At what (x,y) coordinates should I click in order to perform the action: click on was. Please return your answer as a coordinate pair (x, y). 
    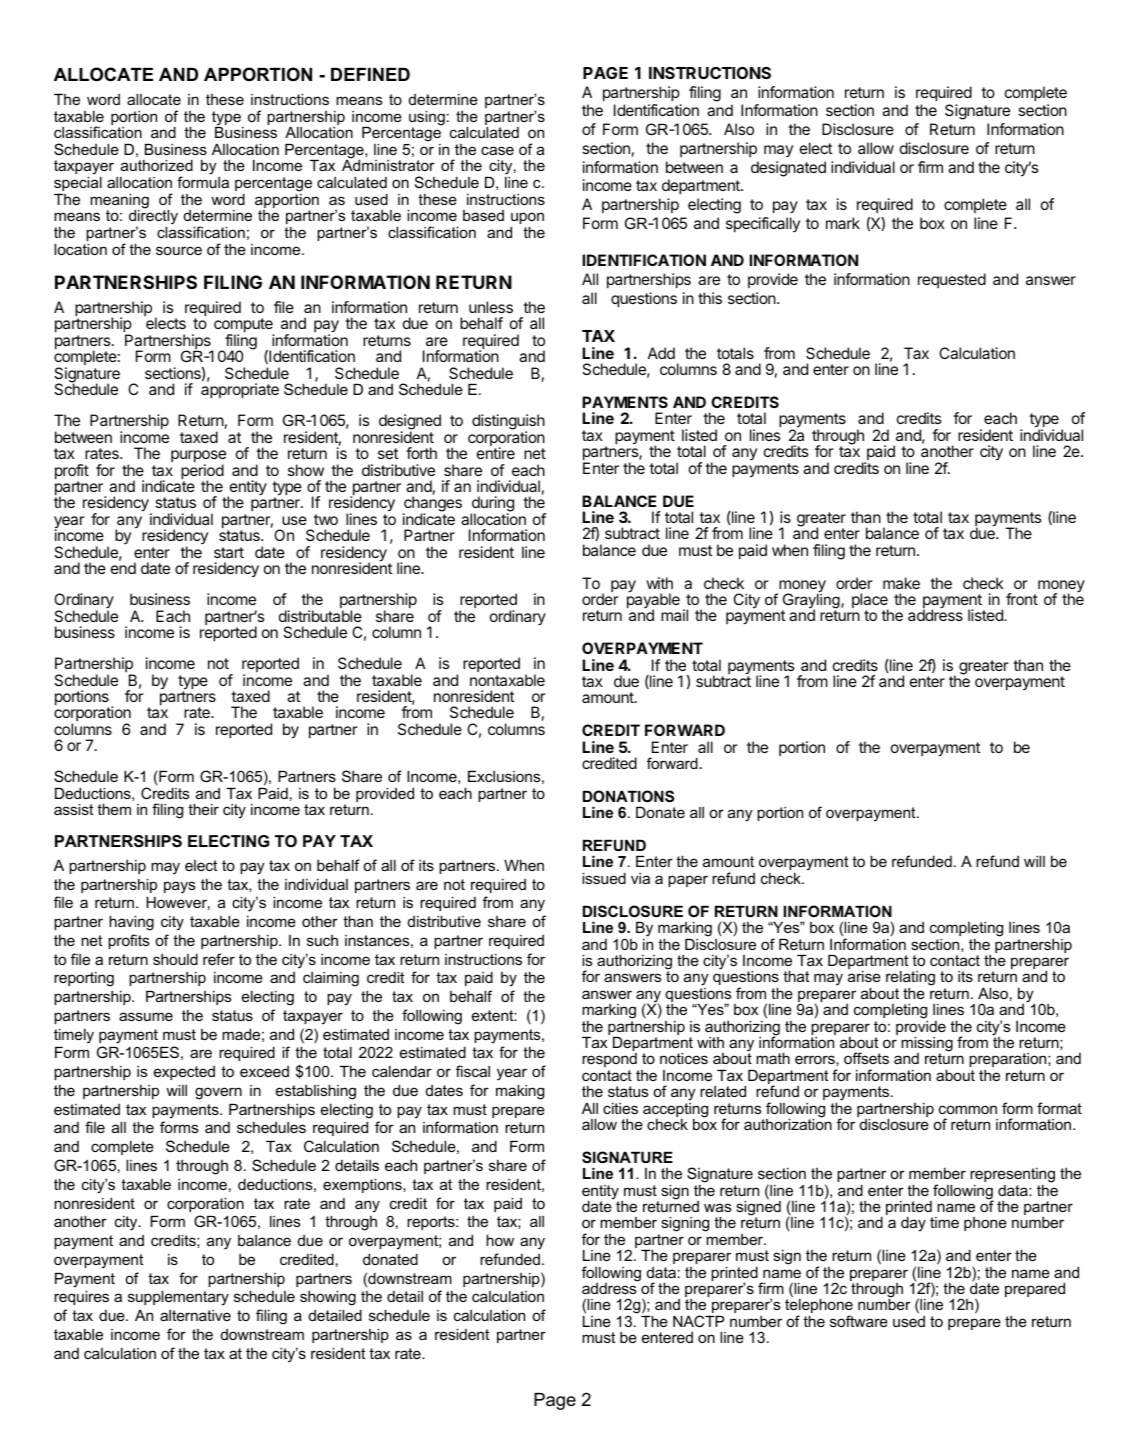
    Looking at the image, I should click on (717, 1207).
